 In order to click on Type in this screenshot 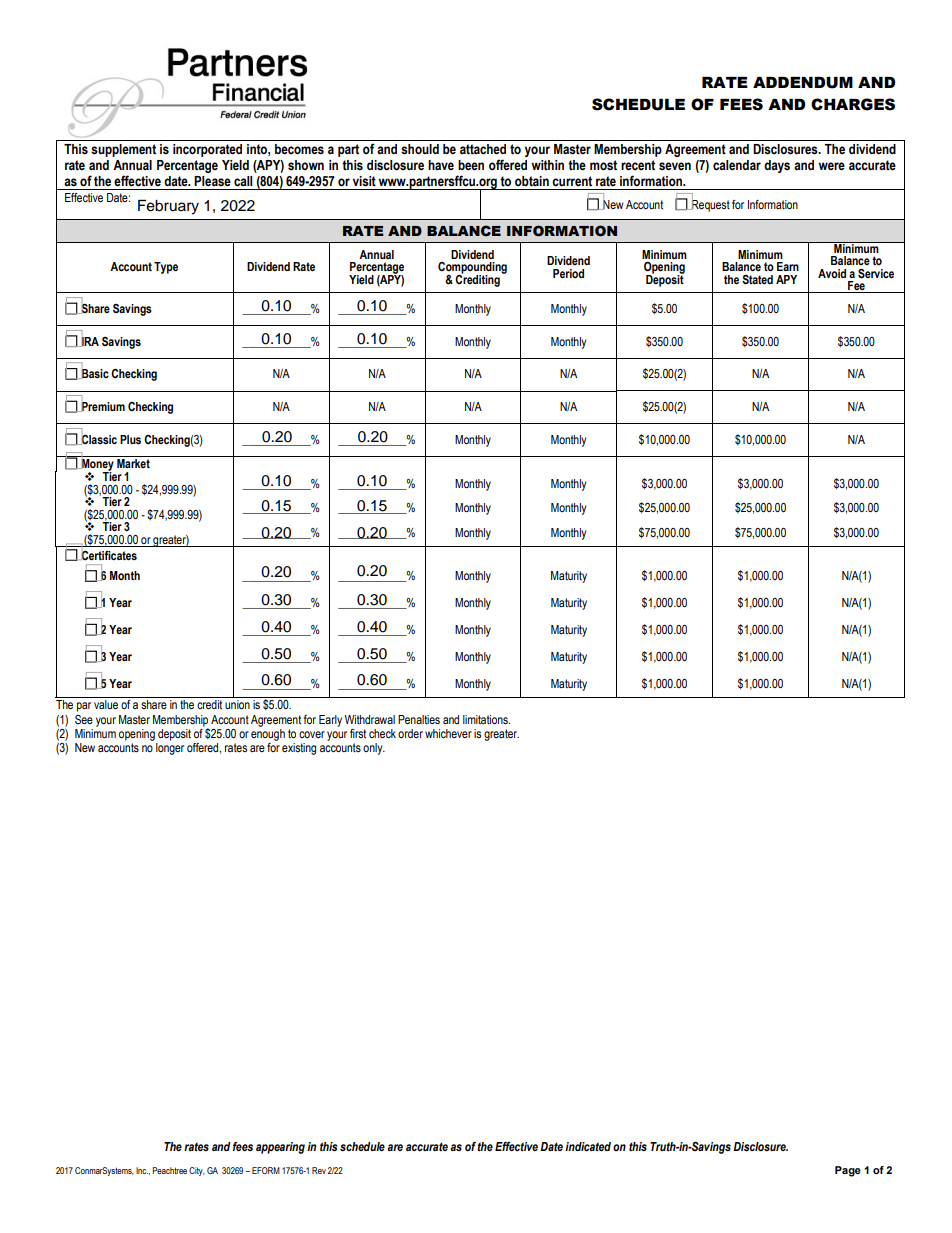, I will do `click(166, 268)`.
